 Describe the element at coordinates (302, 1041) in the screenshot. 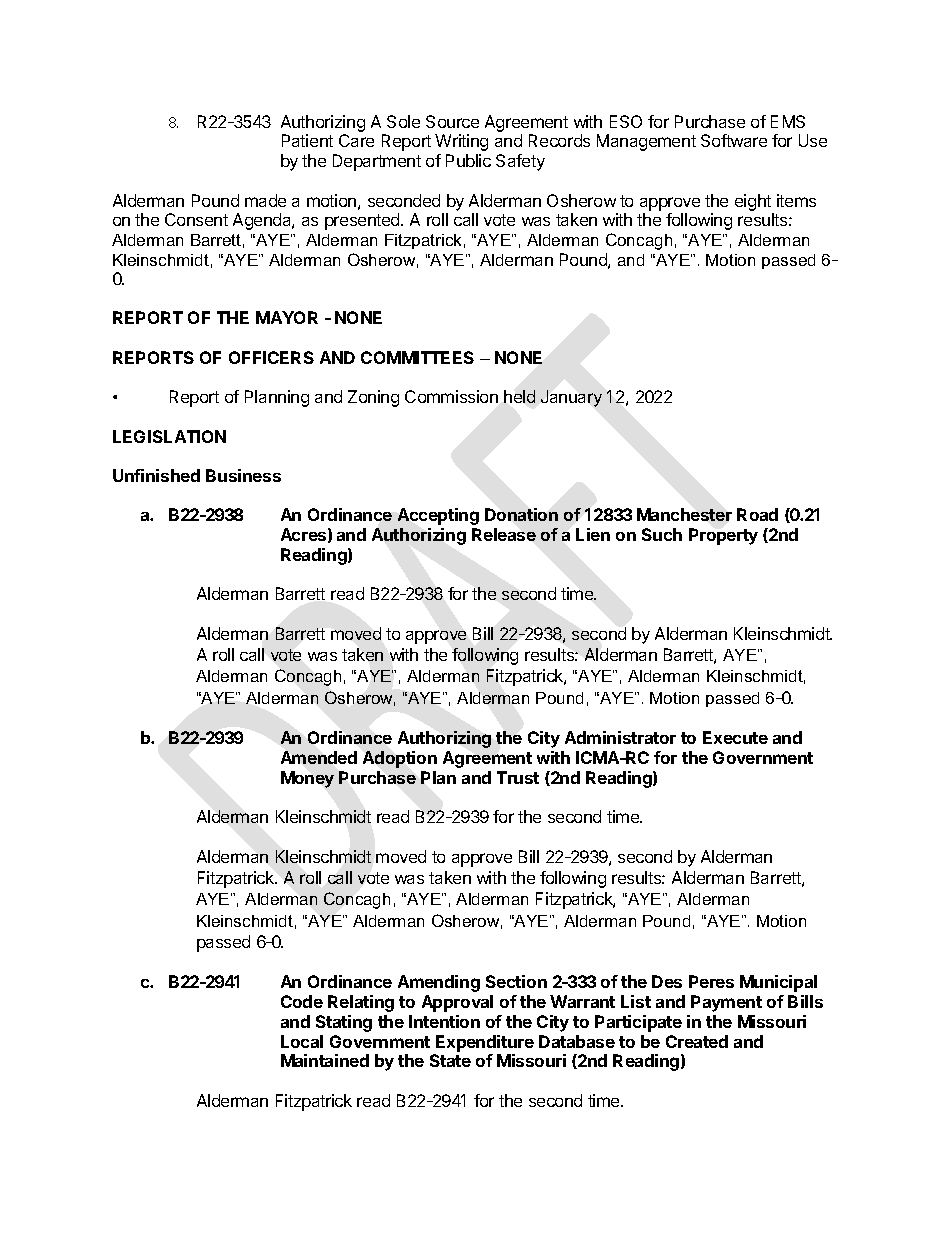

I see `Local` at that location.
